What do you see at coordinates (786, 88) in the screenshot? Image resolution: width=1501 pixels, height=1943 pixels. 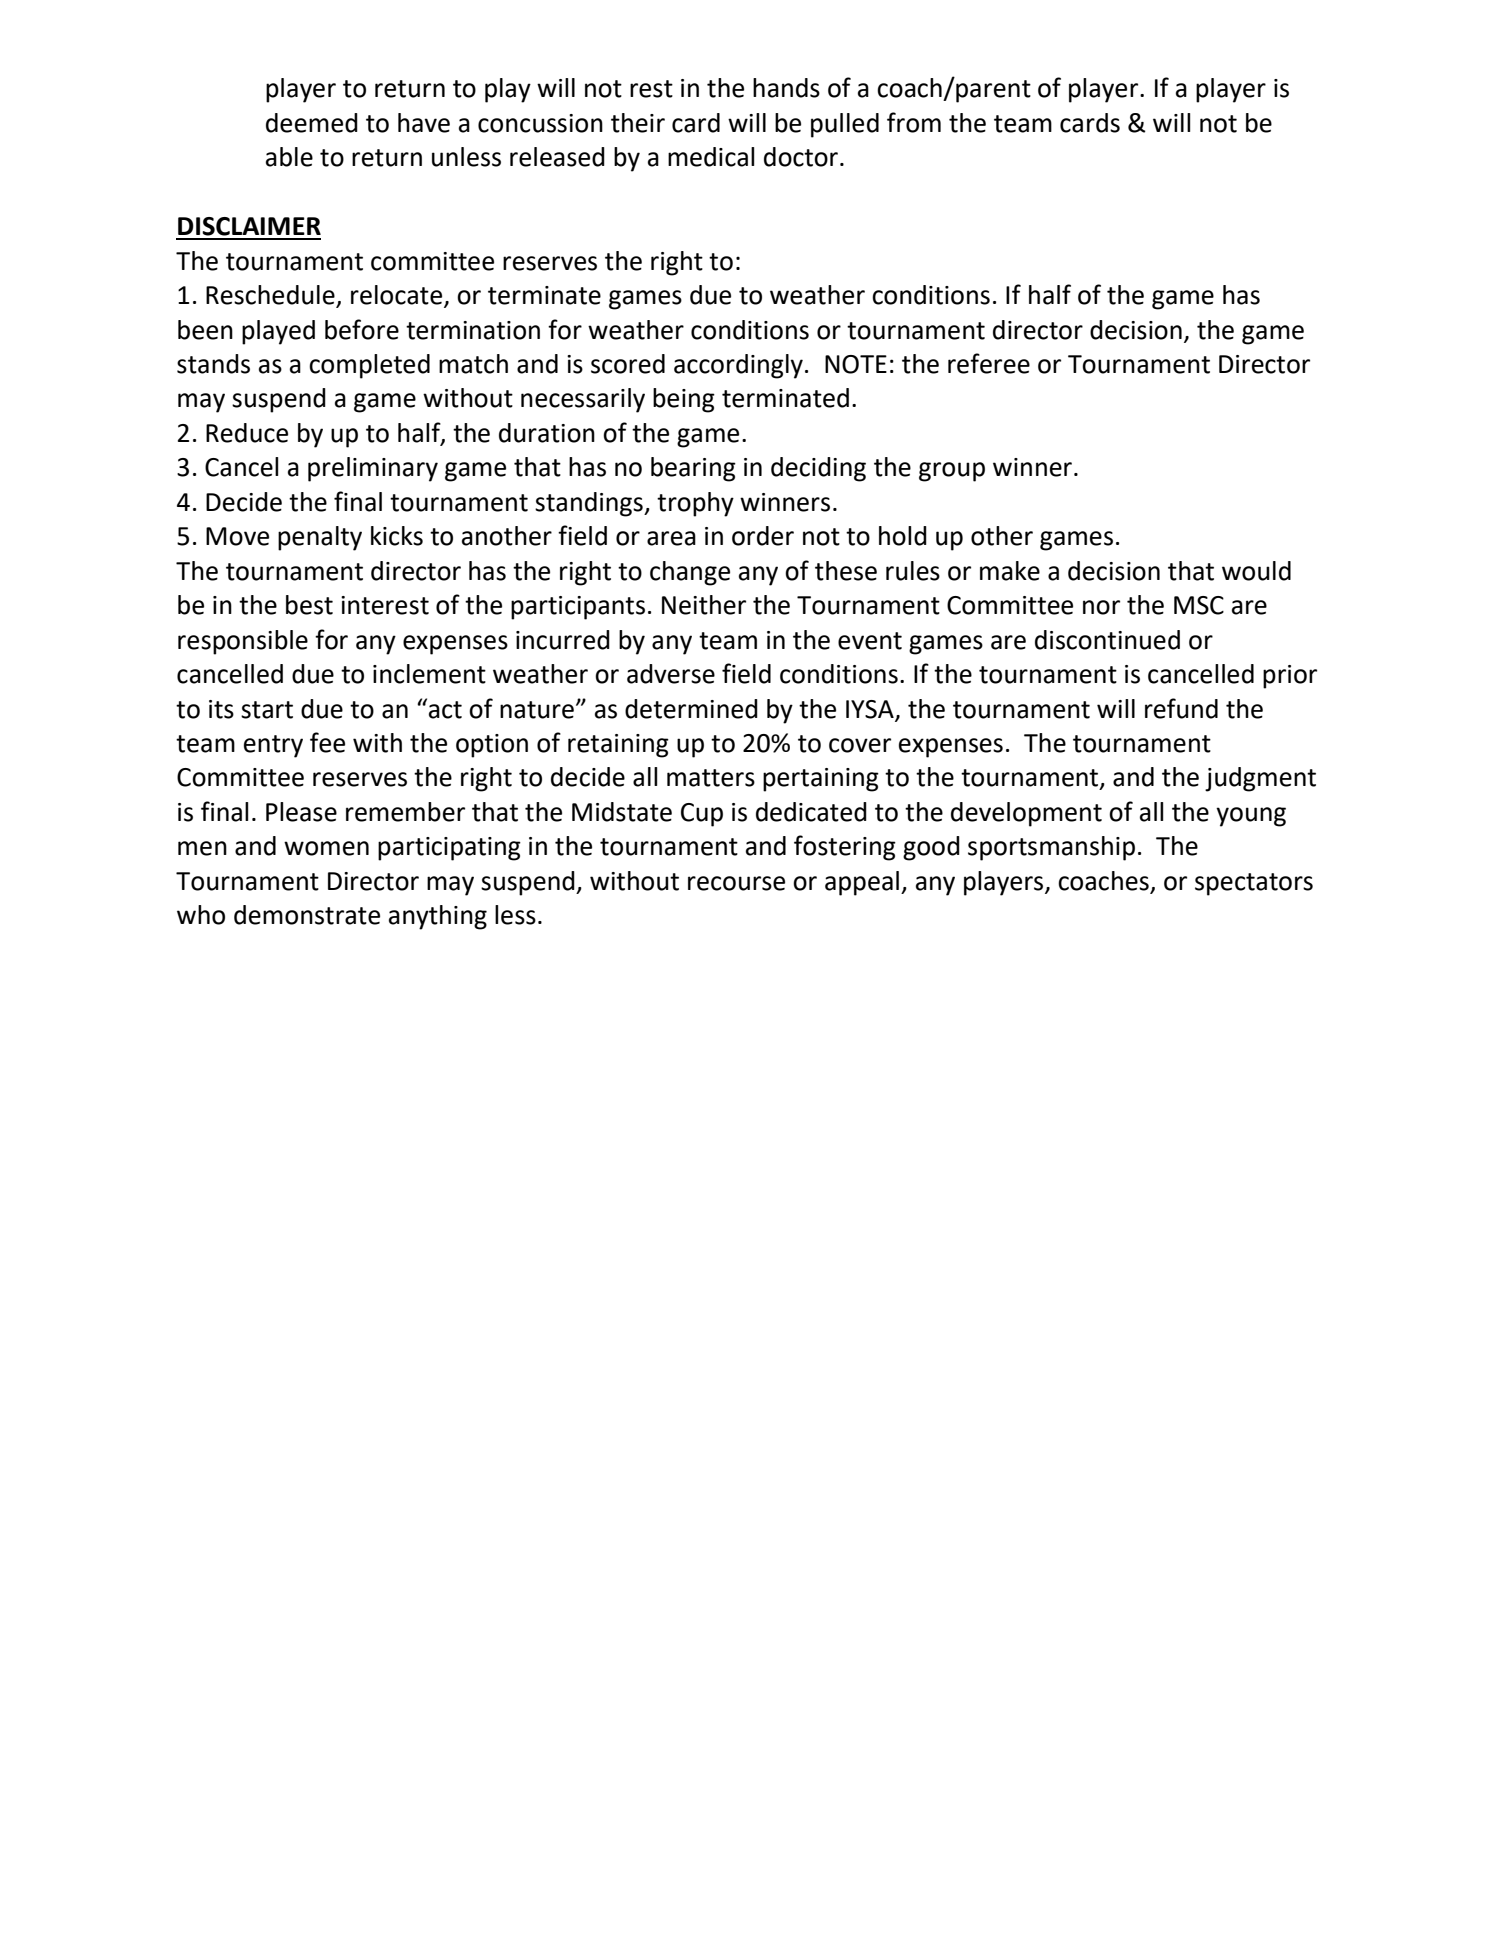 I see `hands` at bounding box center [786, 88].
